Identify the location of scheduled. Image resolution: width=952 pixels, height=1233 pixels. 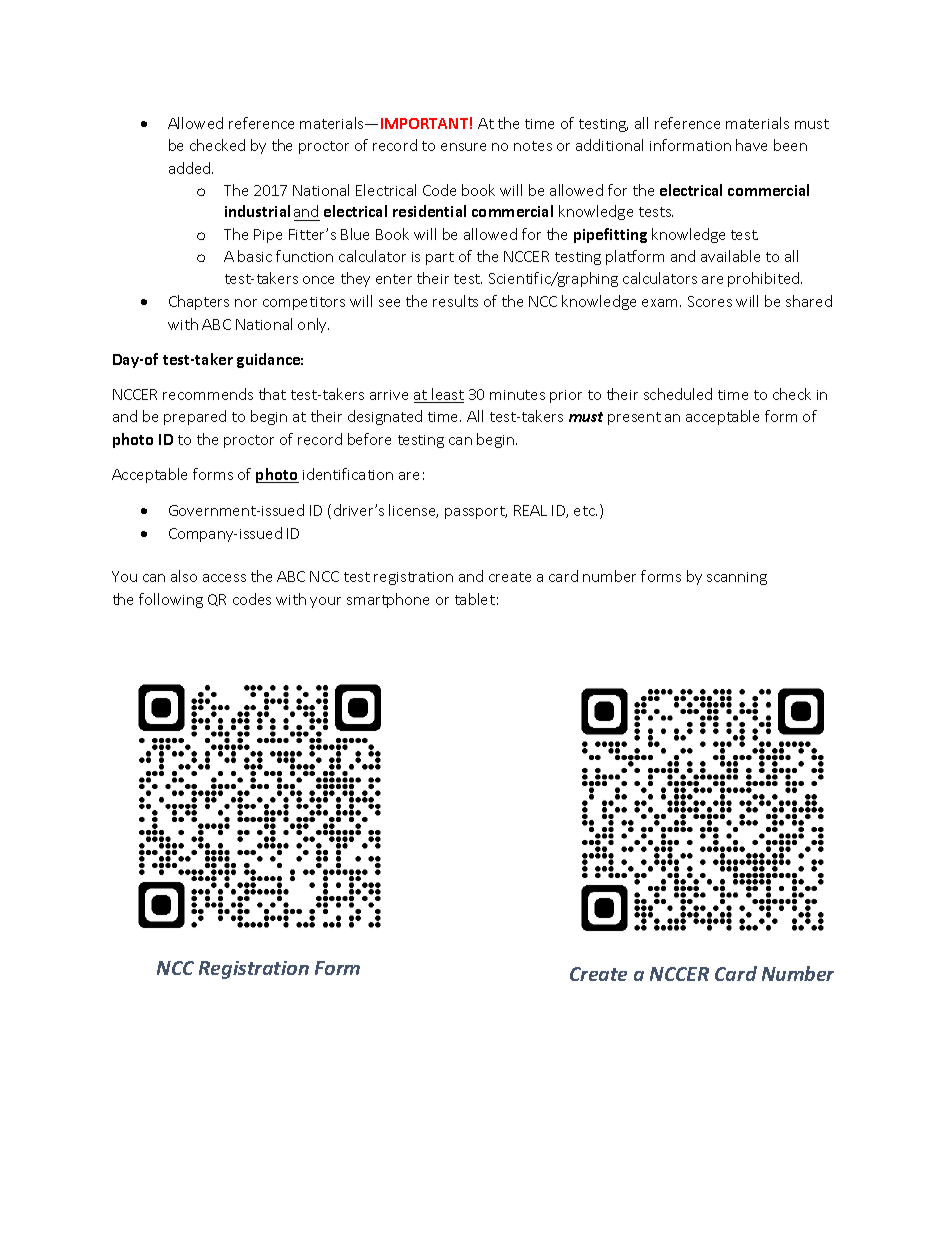
(678, 394).
